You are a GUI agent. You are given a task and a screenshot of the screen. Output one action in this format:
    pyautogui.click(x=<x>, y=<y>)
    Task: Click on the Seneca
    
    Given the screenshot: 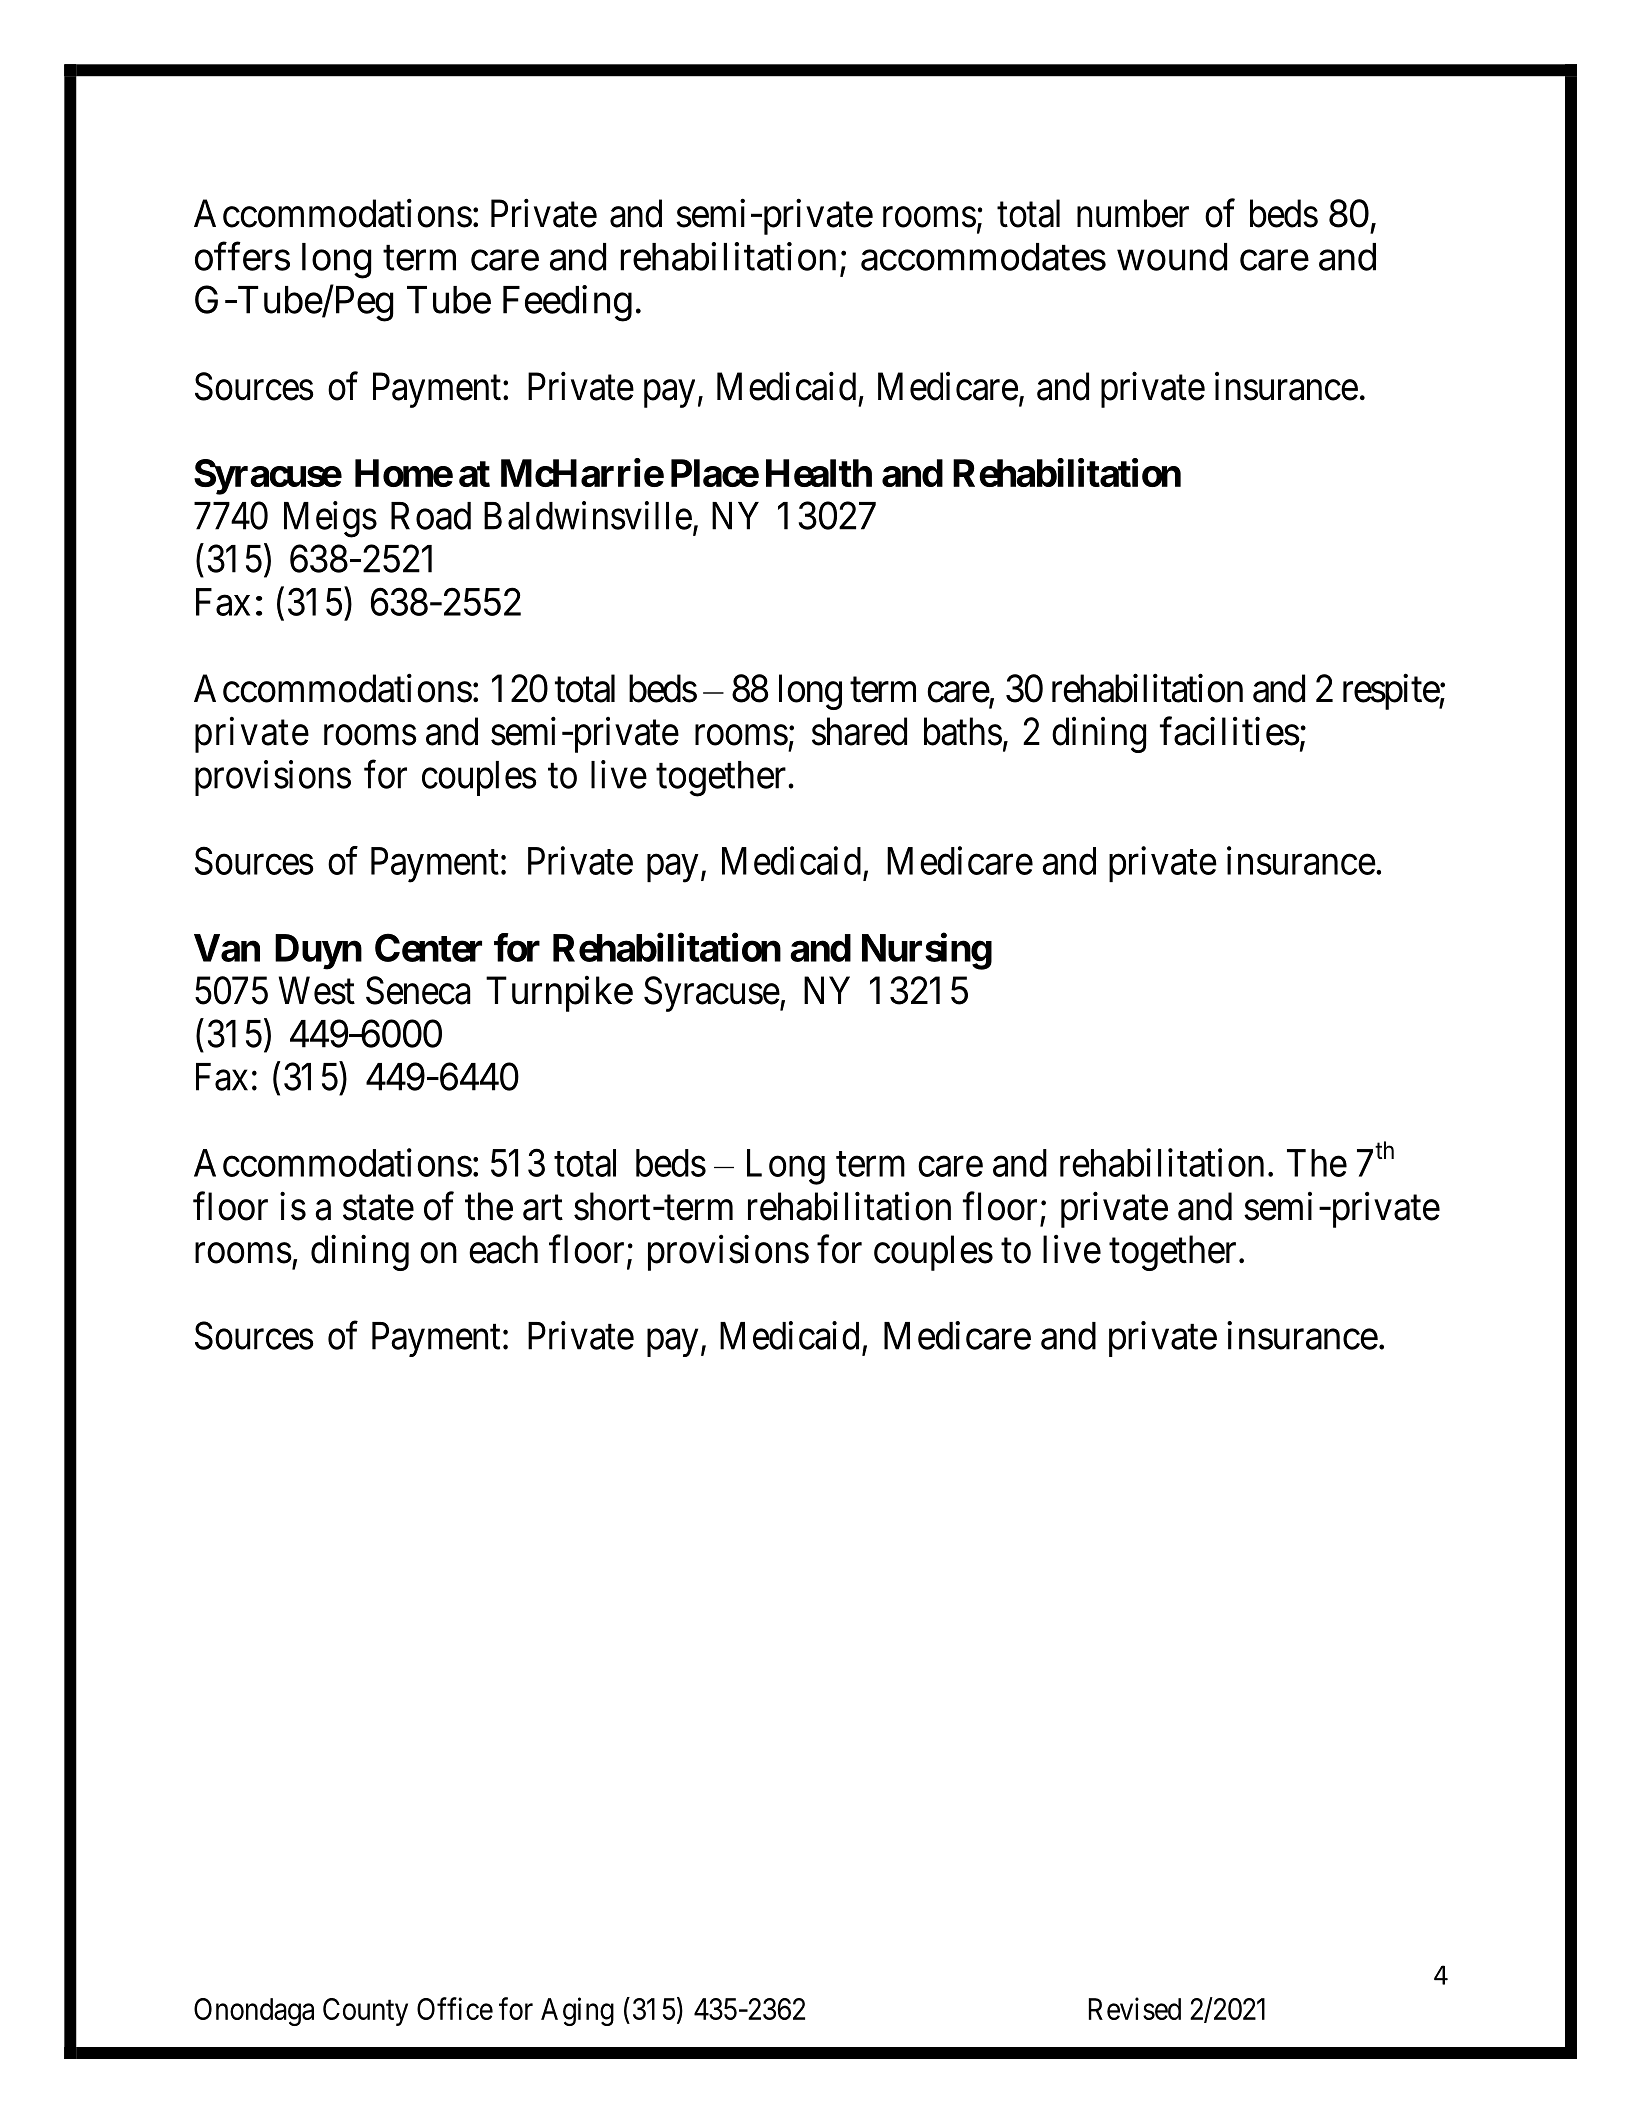 What is the action you would take?
    pyautogui.click(x=418, y=990)
